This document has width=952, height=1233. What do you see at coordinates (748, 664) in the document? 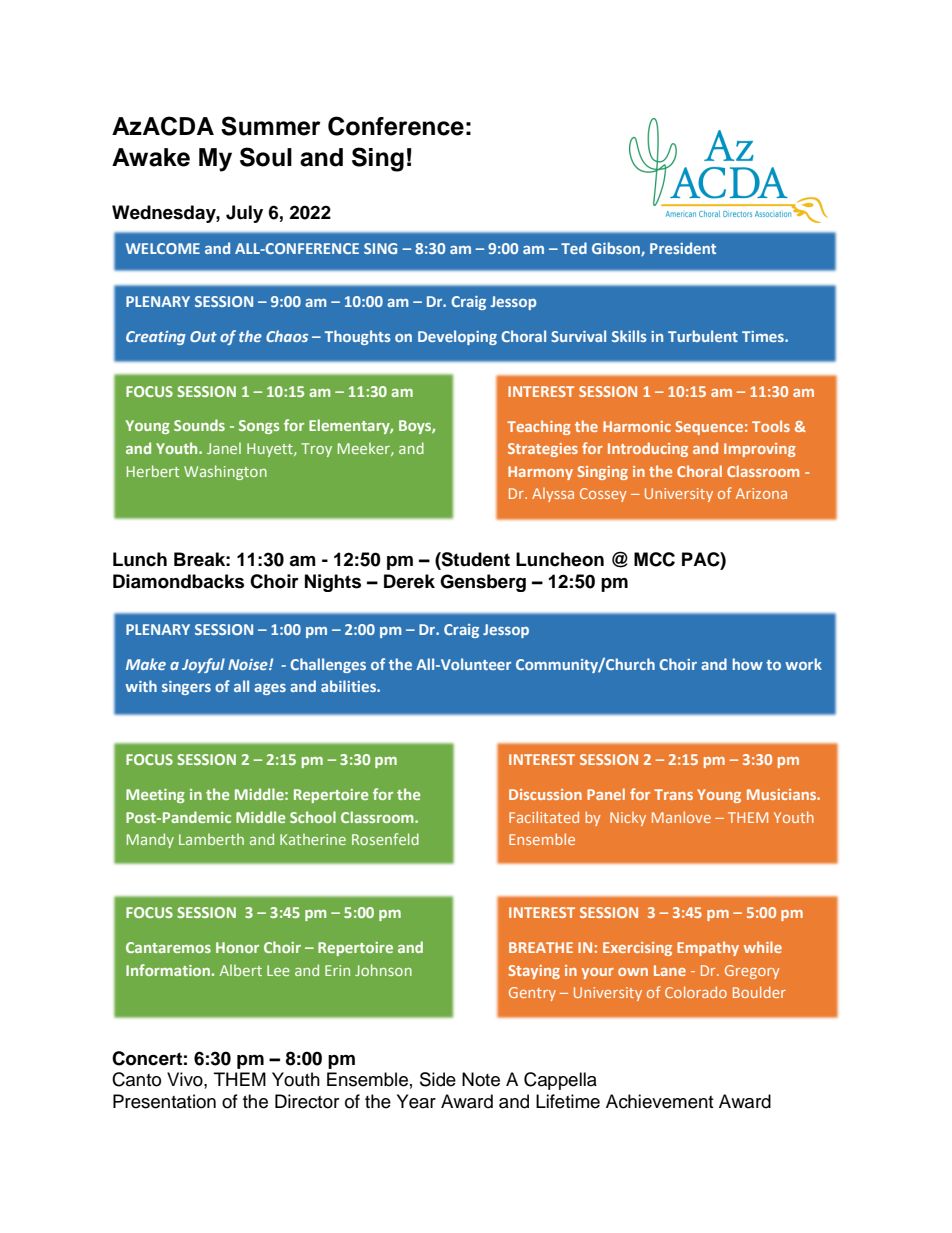
I see `how` at bounding box center [748, 664].
